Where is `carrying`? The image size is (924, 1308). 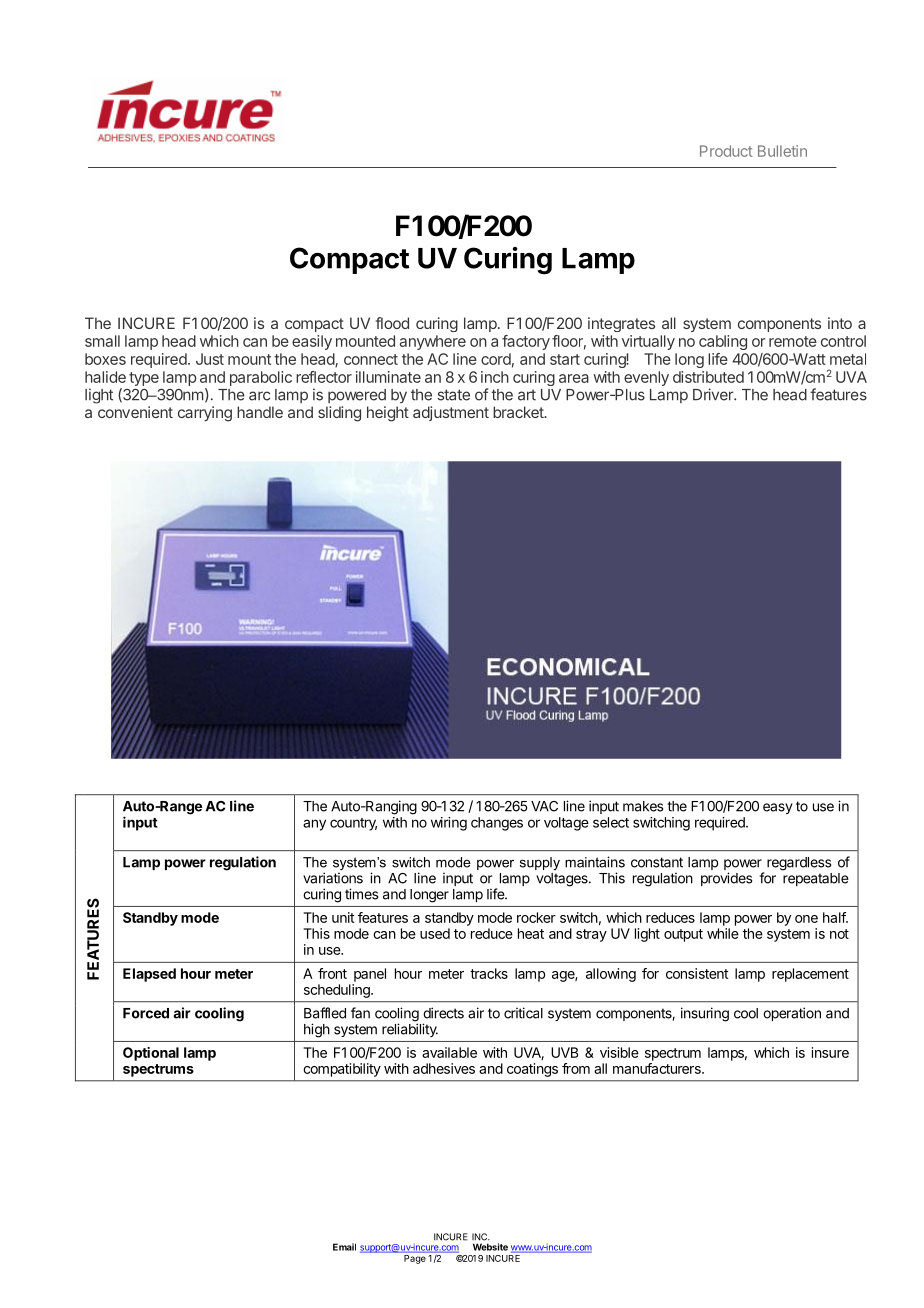 carrying is located at coordinates (205, 414).
